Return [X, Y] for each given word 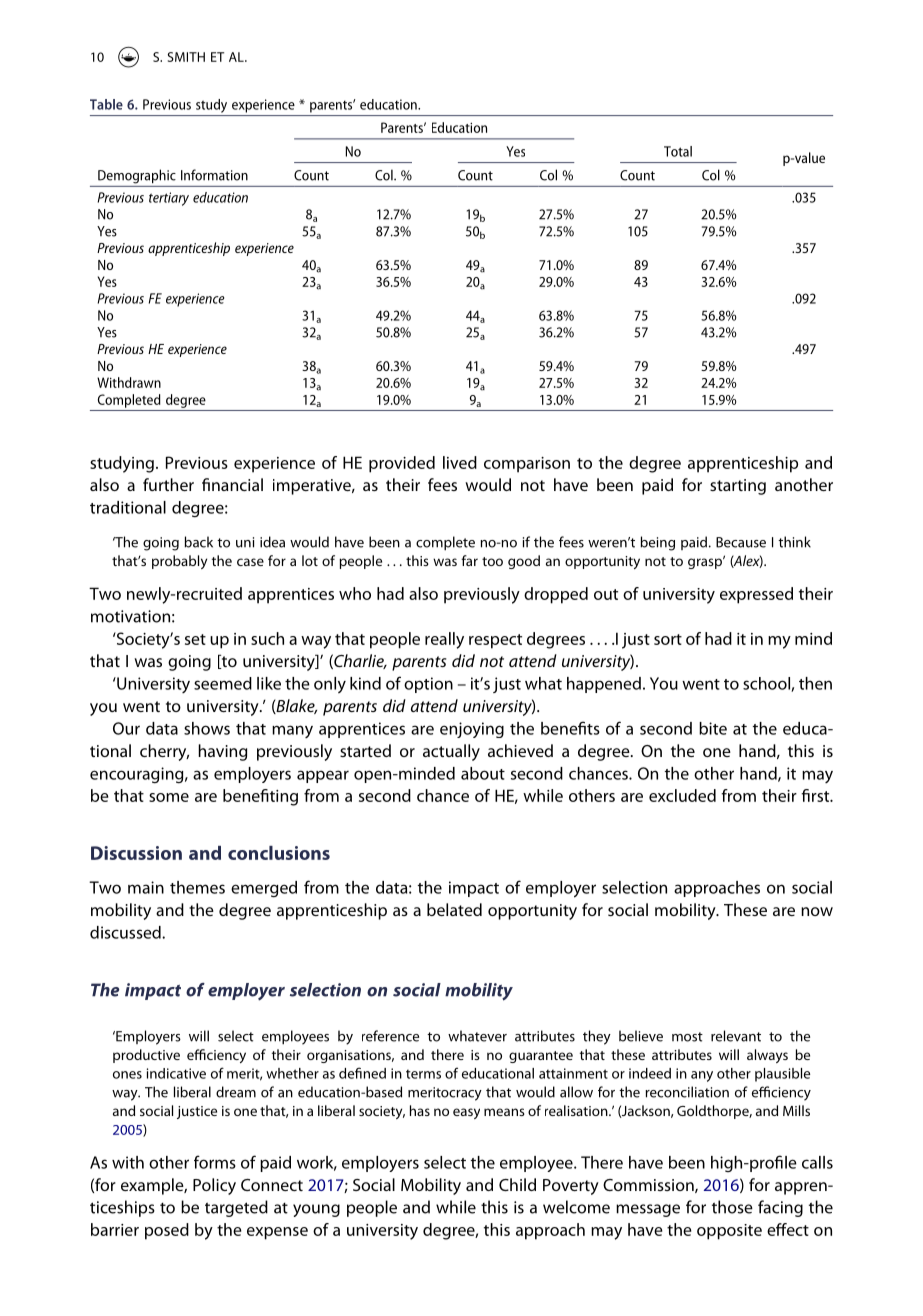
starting [738, 487]
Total [678, 151]
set [195, 639]
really [444, 640]
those [732, 1207]
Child [517, 1184]
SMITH [186, 57]
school [767, 684]
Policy [214, 1186]
